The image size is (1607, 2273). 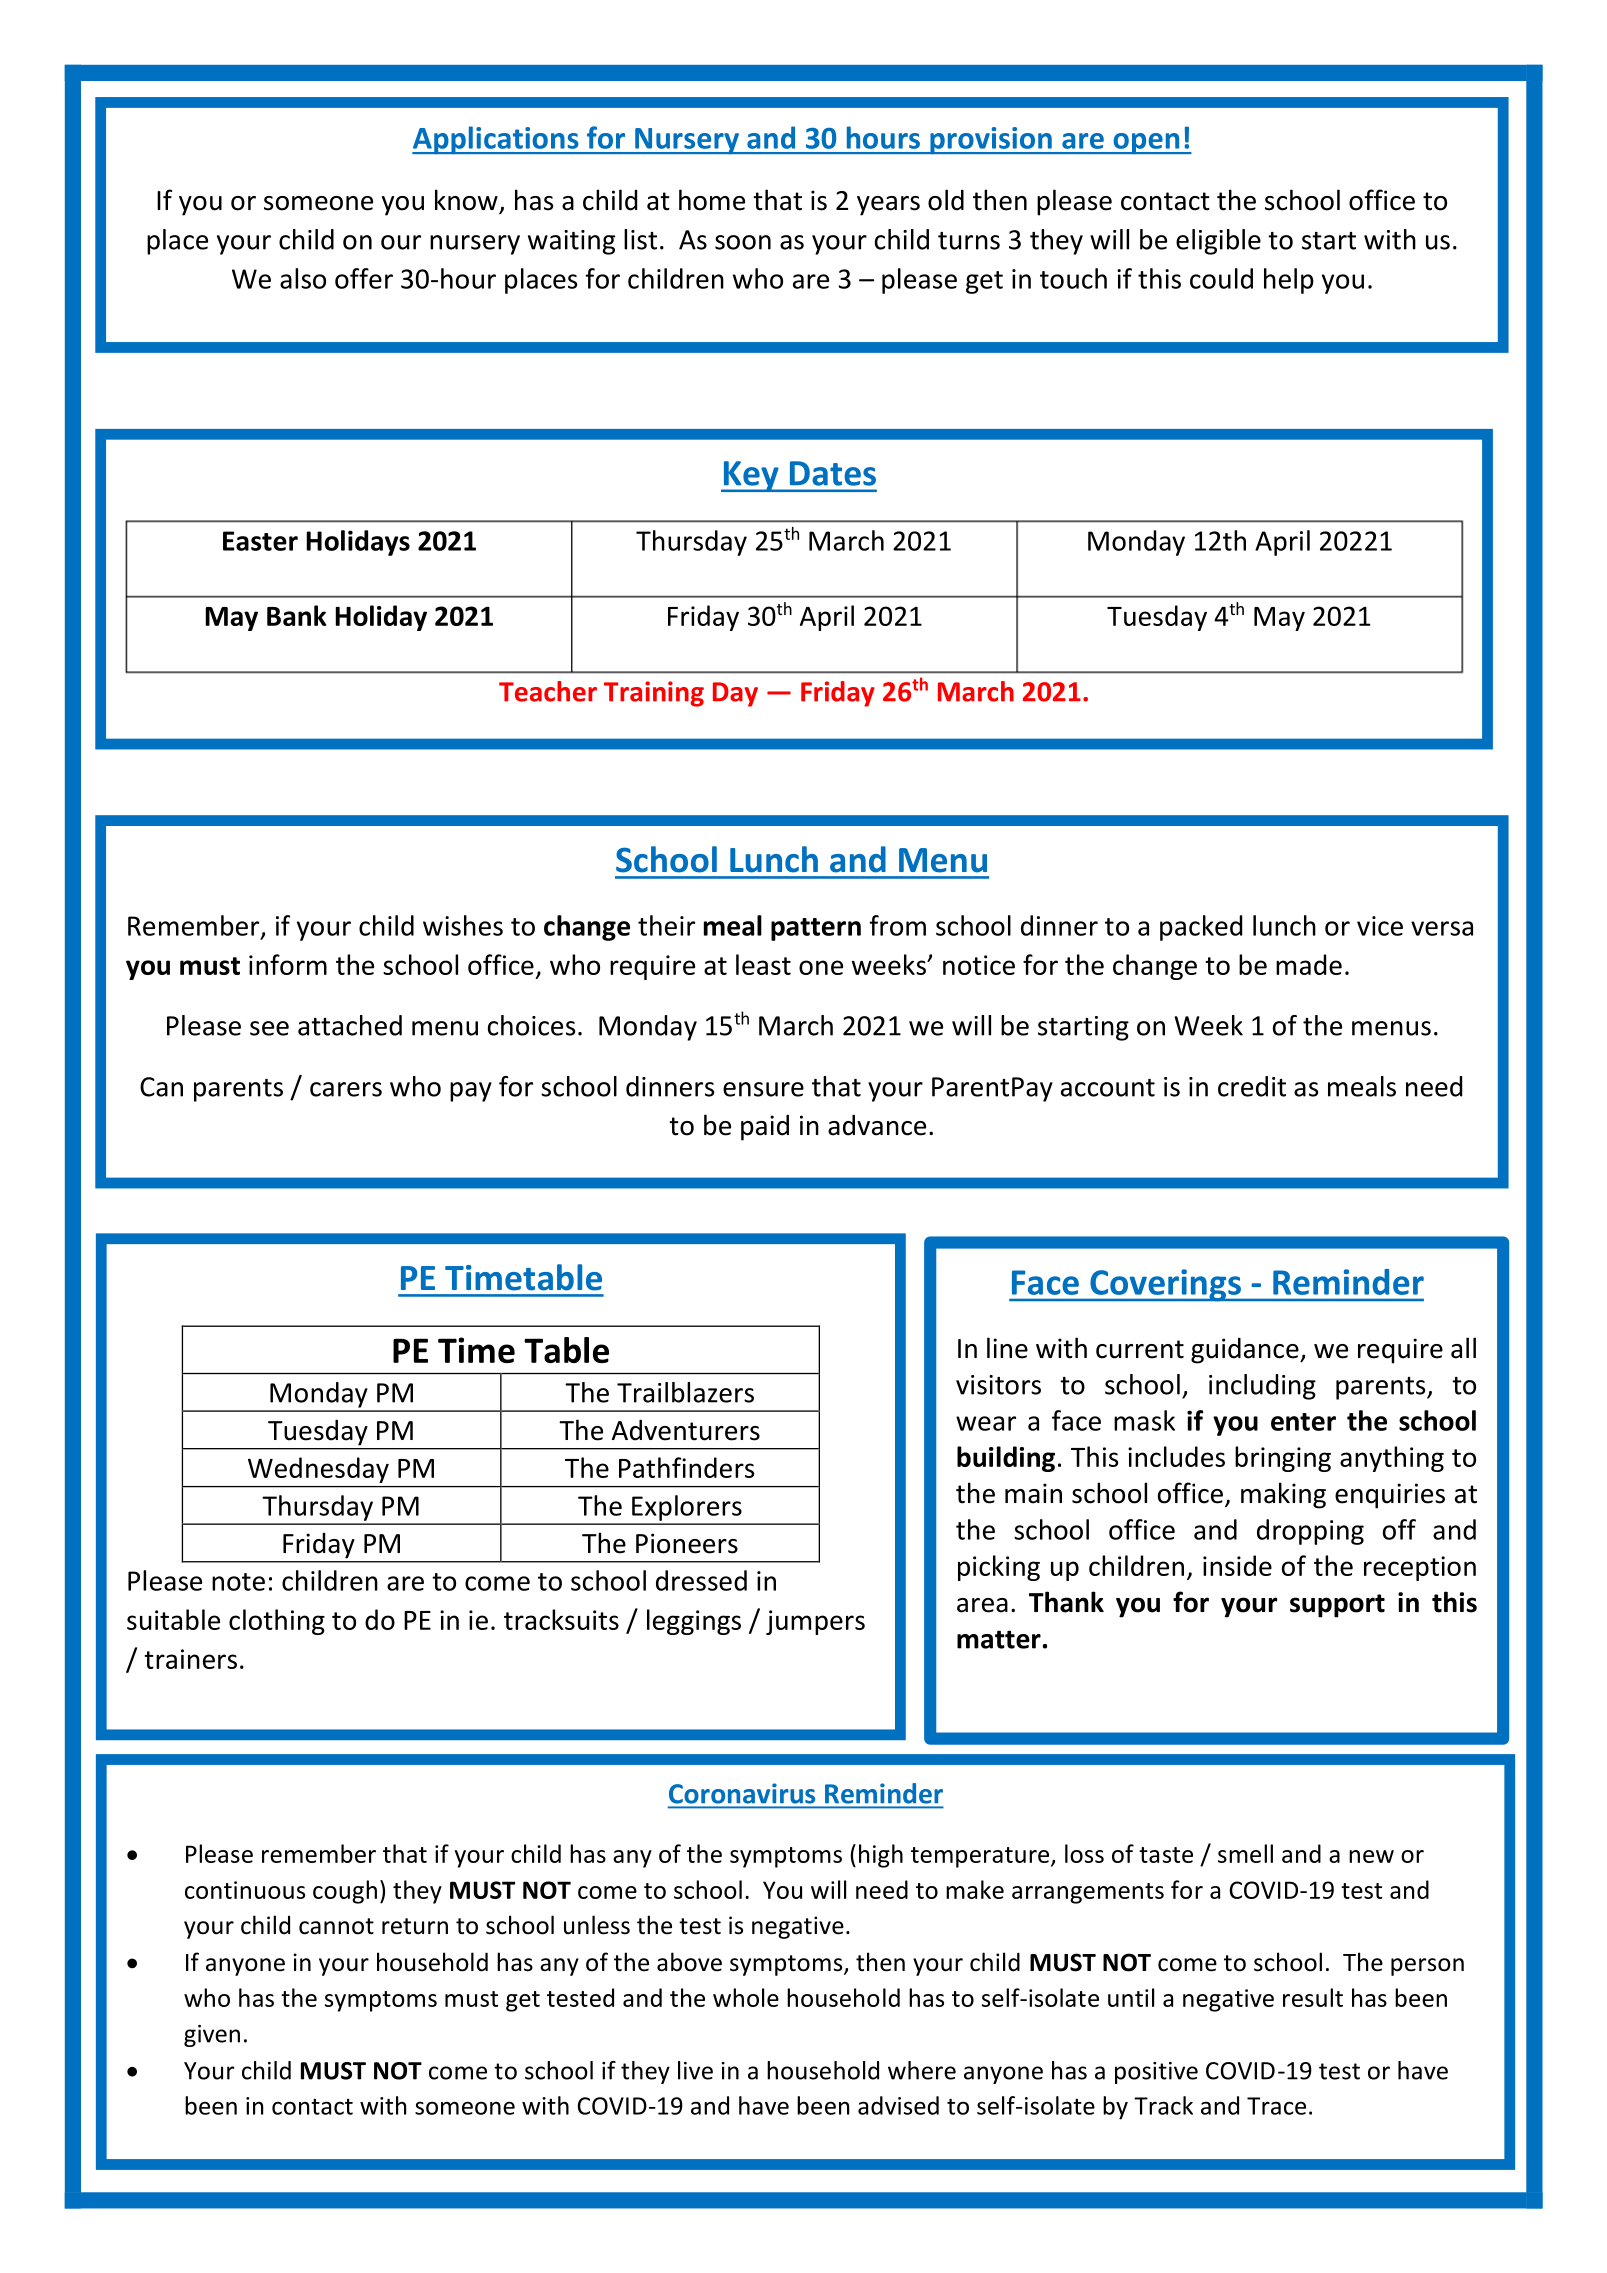 I want to click on jumpers, so click(x=815, y=1622).
